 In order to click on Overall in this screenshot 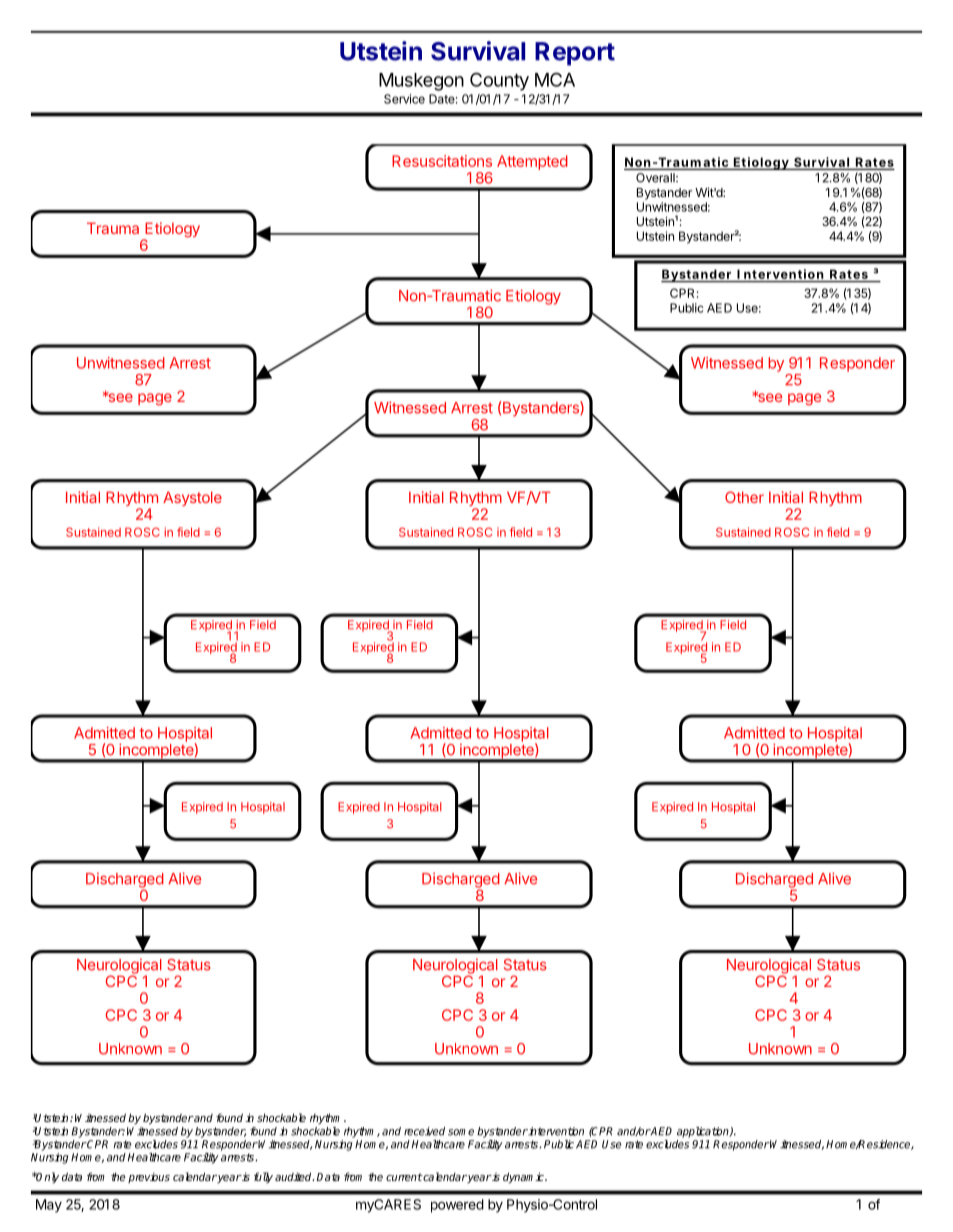, I will do `click(656, 178)`.
